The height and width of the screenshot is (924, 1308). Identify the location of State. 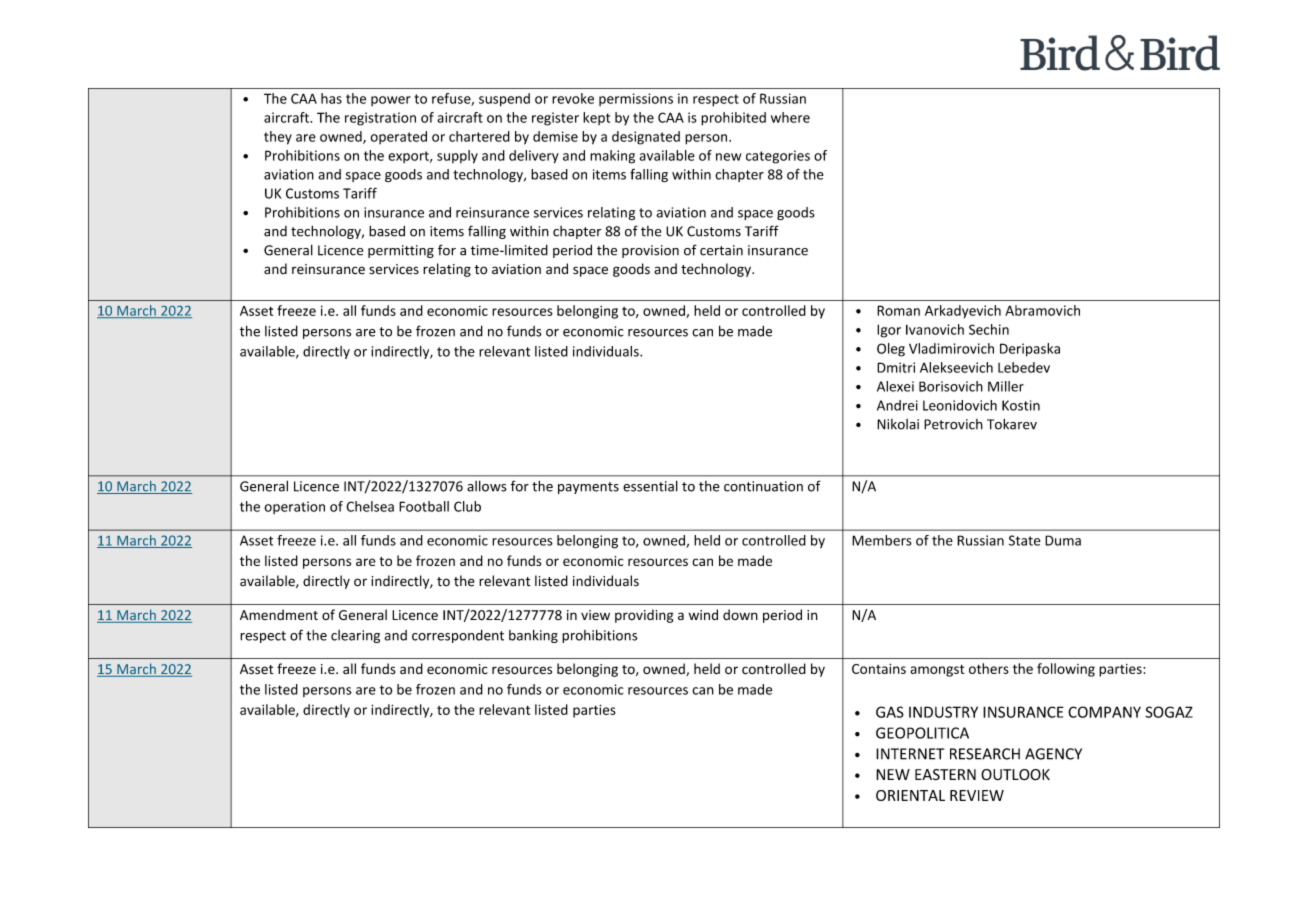
(1025, 540).
